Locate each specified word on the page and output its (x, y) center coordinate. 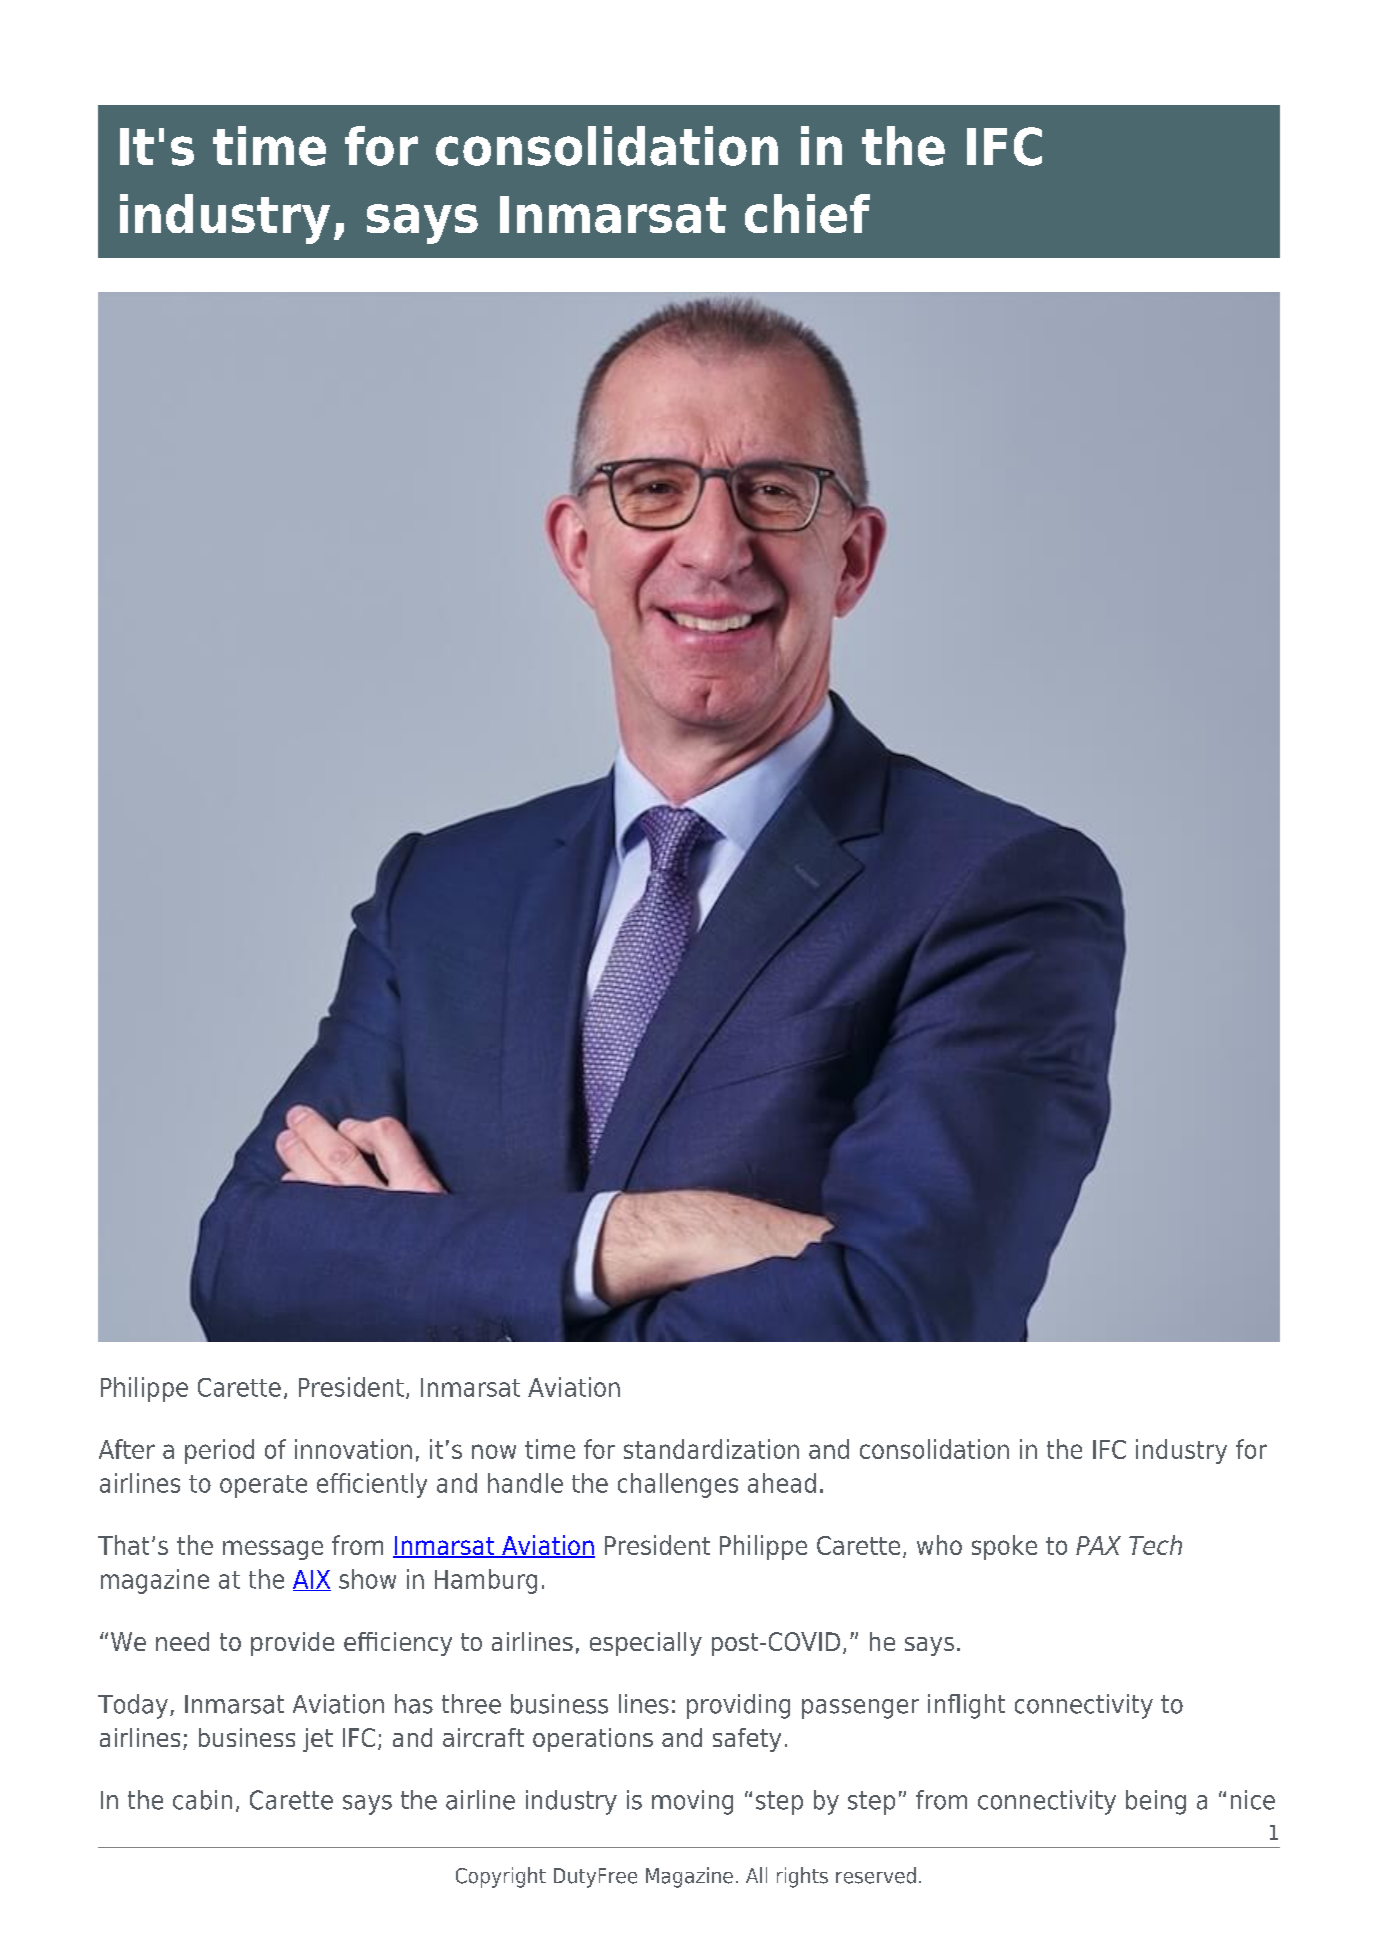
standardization (711, 1449)
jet (318, 1740)
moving (692, 1802)
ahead (782, 1483)
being (1156, 1802)
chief (807, 213)
